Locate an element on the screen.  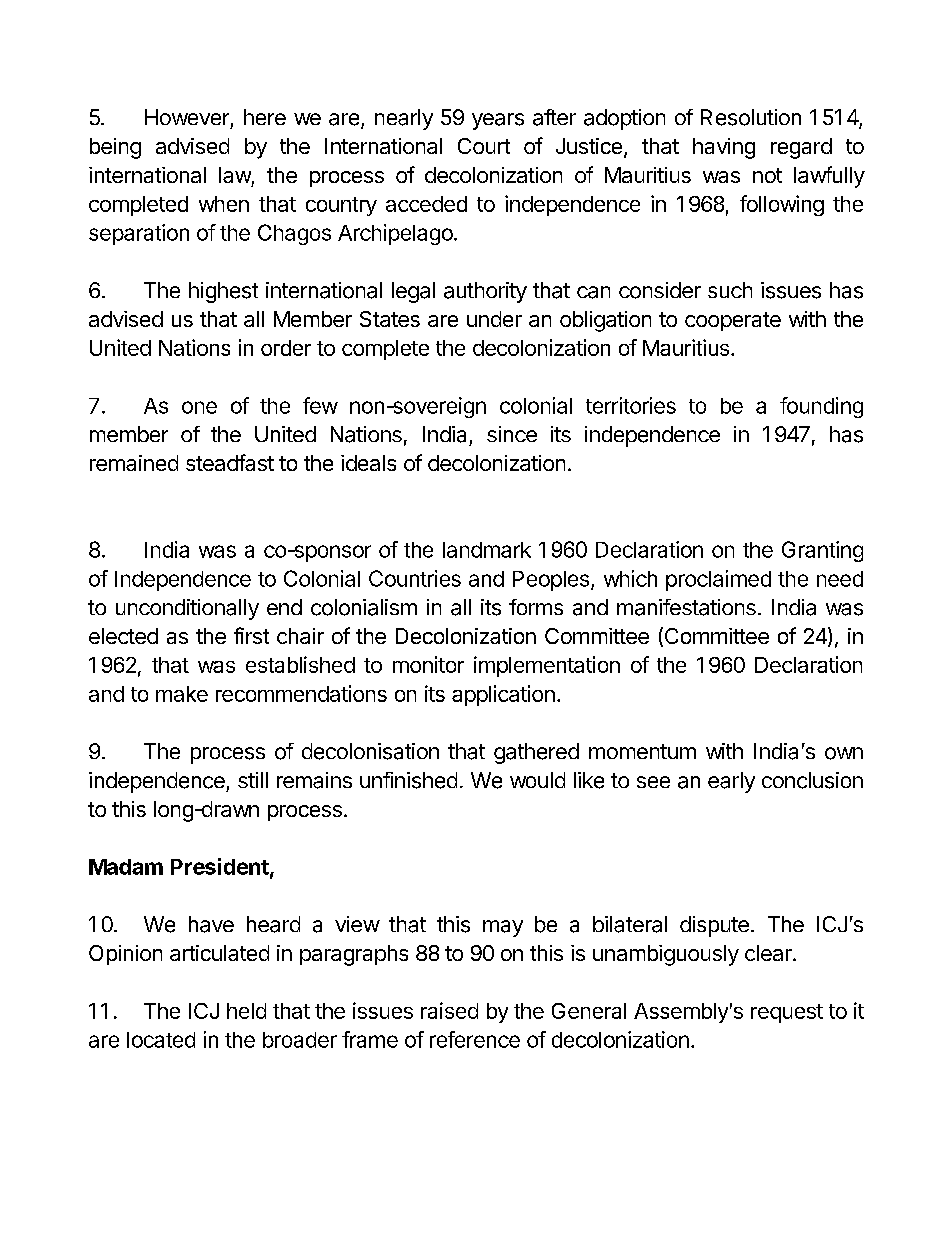
unconditionally is located at coordinates (187, 609).
